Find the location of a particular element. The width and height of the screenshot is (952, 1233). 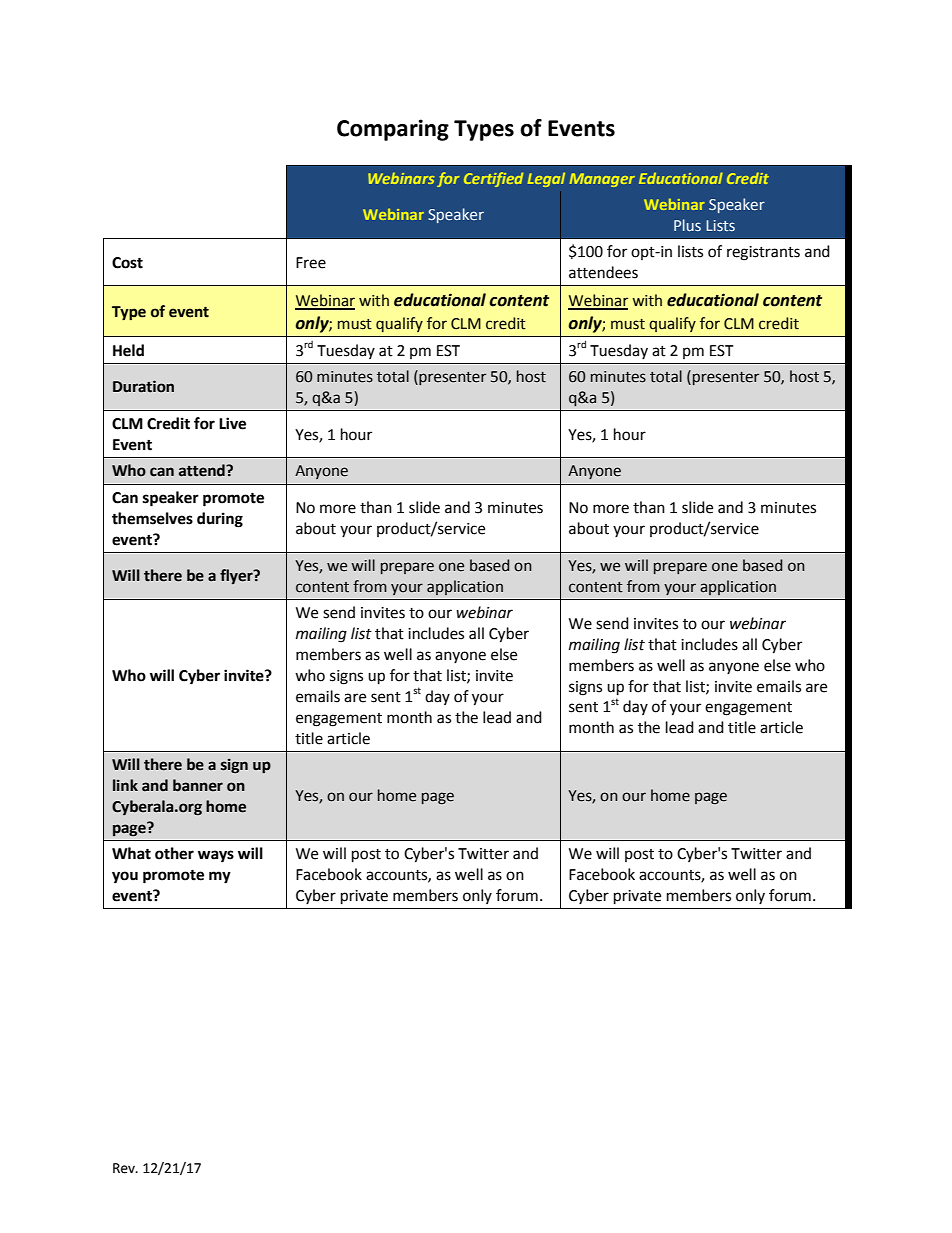

Plus is located at coordinates (687, 225).
